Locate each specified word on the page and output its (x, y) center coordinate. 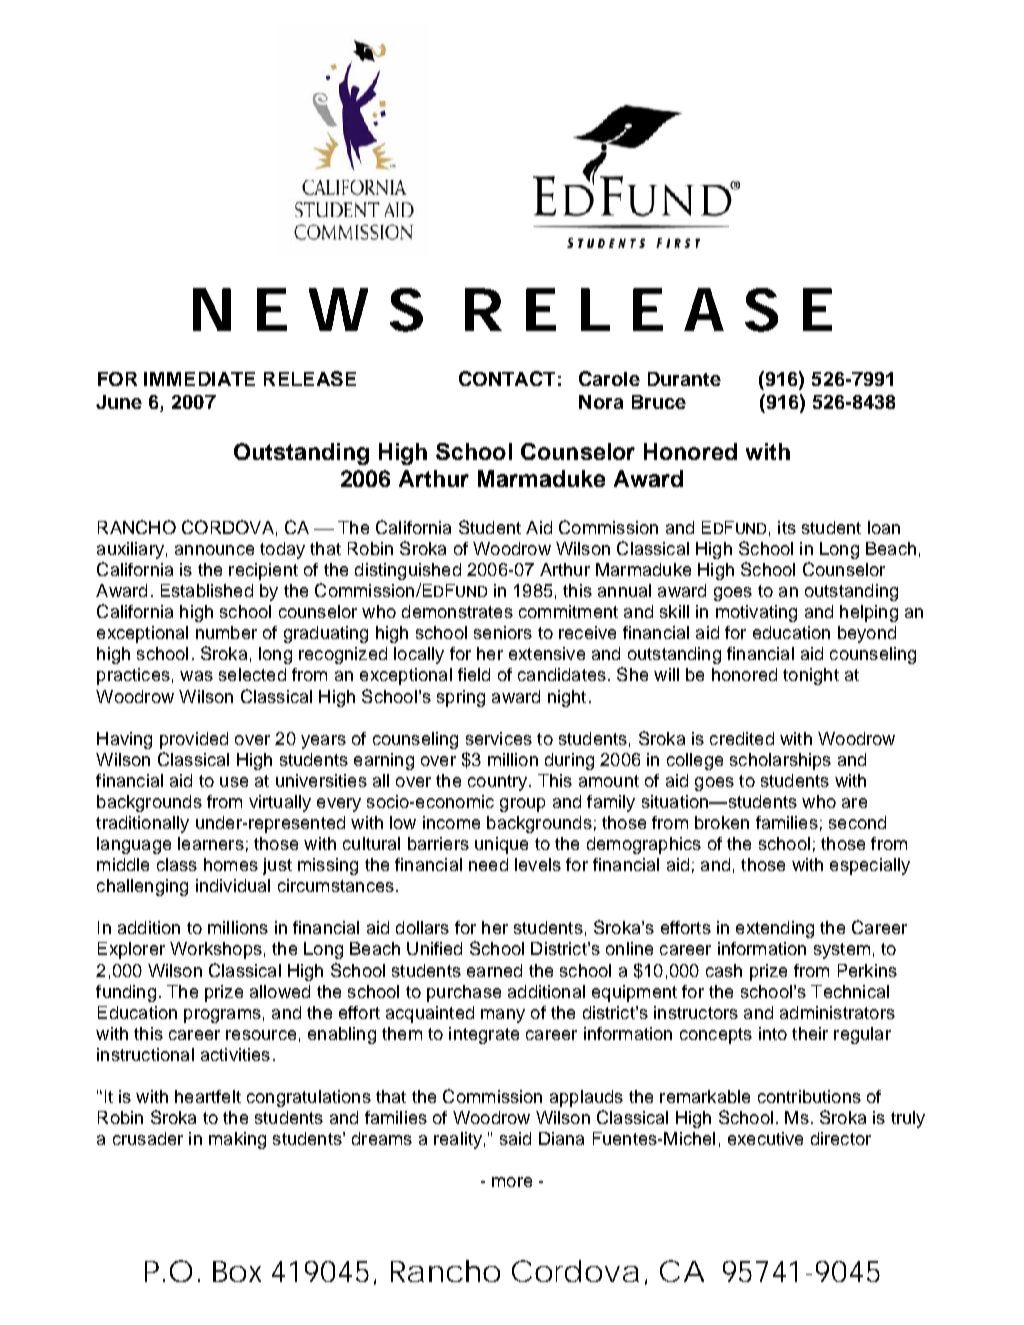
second (857, 822)
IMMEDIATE (199, 379)
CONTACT (507, 378)
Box (237, 1271)
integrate (484, 1035)
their (810, 1033)
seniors (503, 632)
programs (222, 1016)
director (841, 1138)
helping (869, 613)
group (522, 805)
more (512, 1182)
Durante (684, 379)
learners (211, 843)
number (226, 632)
